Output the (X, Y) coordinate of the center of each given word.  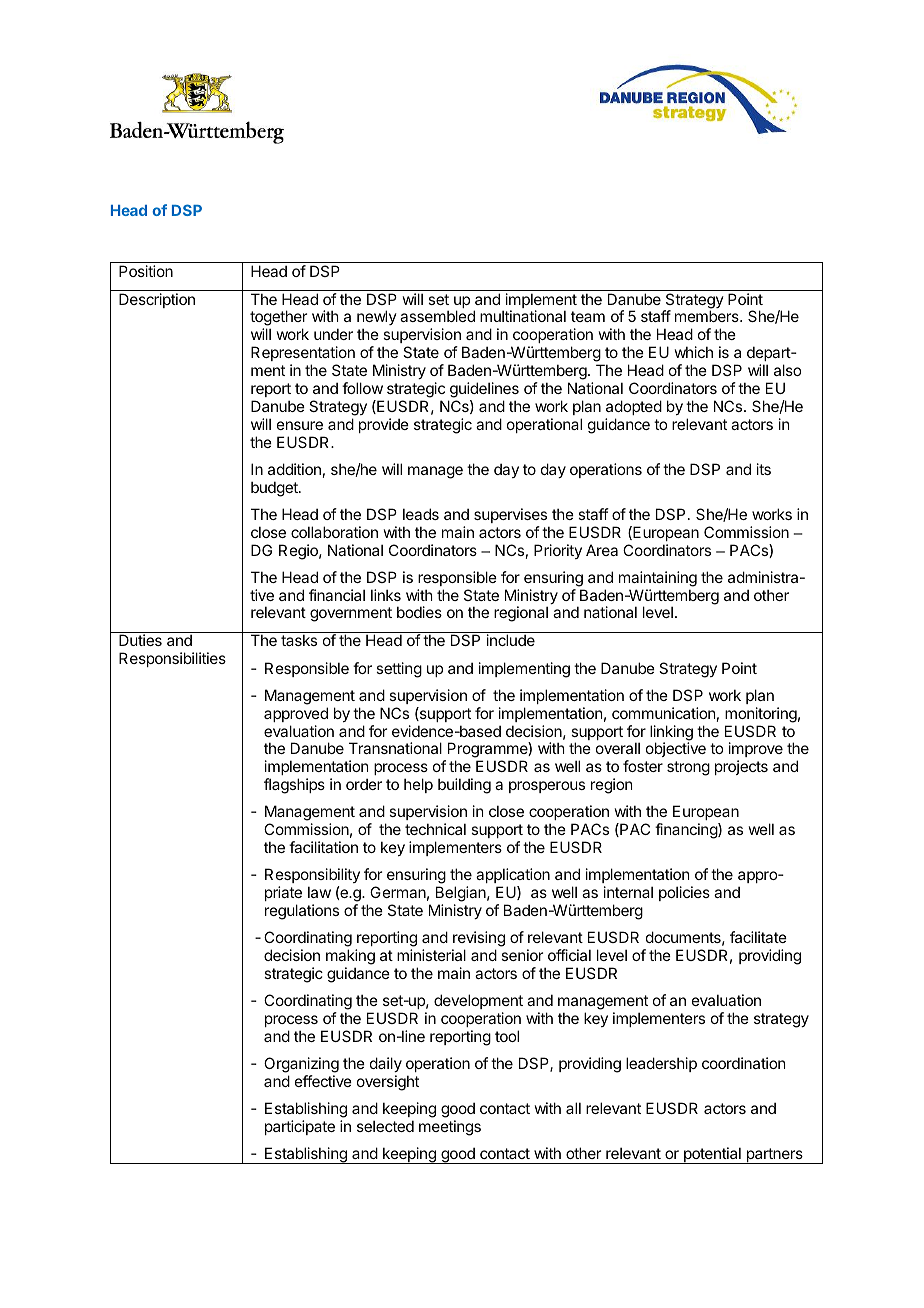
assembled (437, 316)
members (708, 316)
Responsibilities (172, 659)
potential (712, 1155)
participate (300, 1127)
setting (399, 670)
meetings (450, 1128)
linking (671, 734)
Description (157, 300)
